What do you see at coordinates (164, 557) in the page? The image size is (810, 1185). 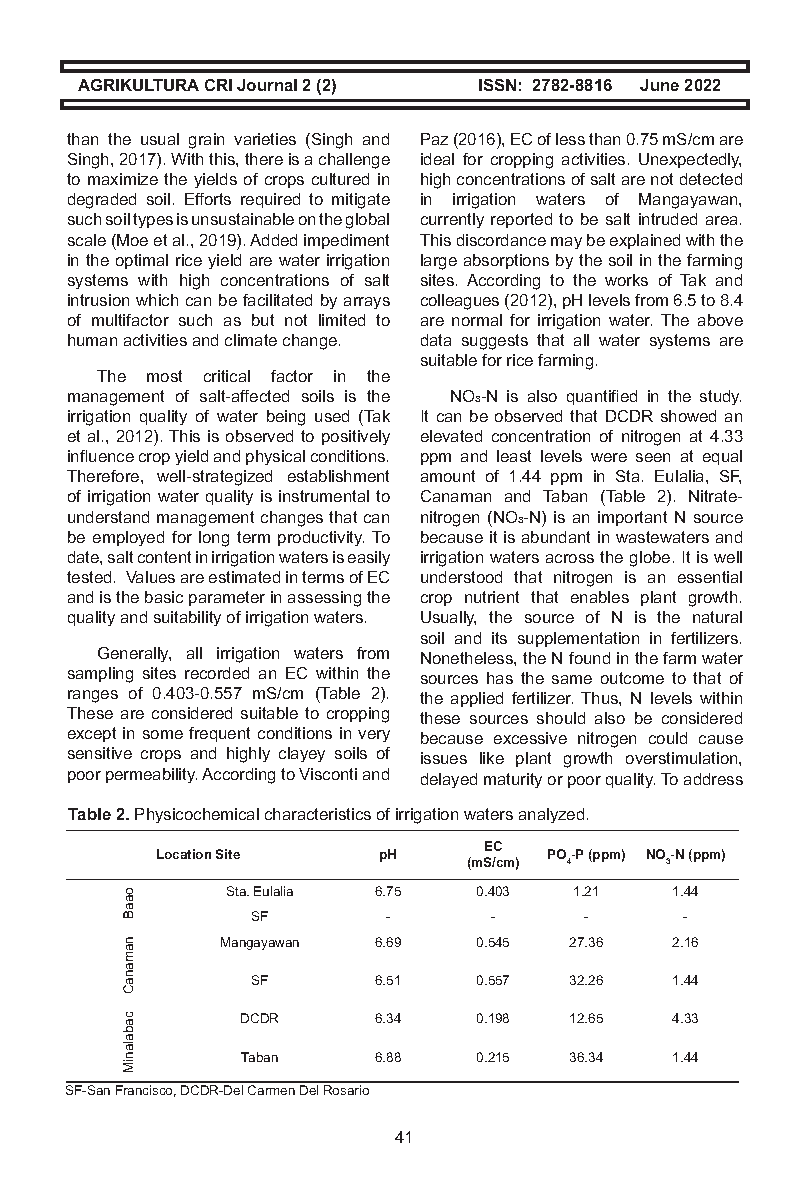 I see `content` at bounding box center [164, 557].
